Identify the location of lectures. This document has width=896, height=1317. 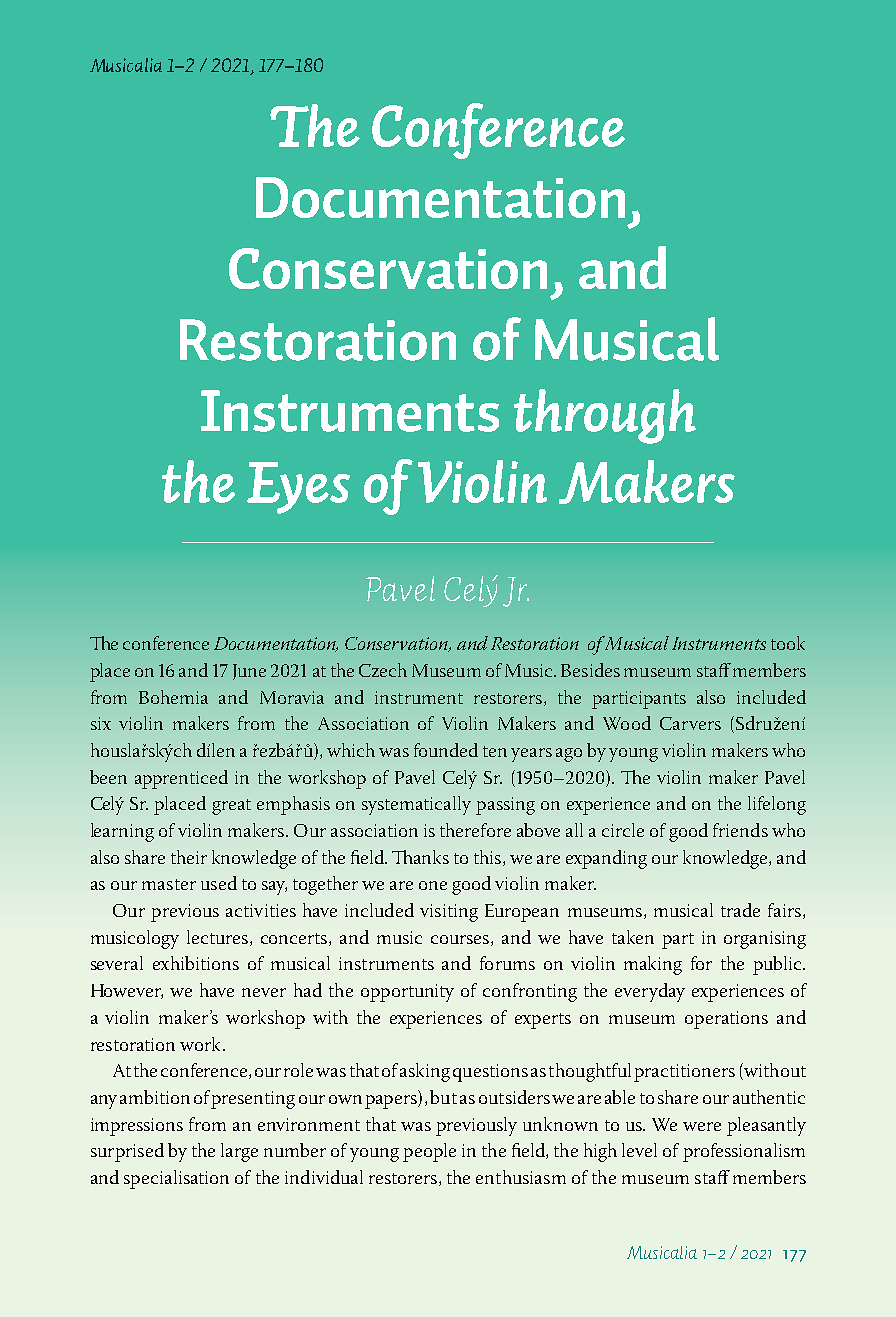
(219, 938).
